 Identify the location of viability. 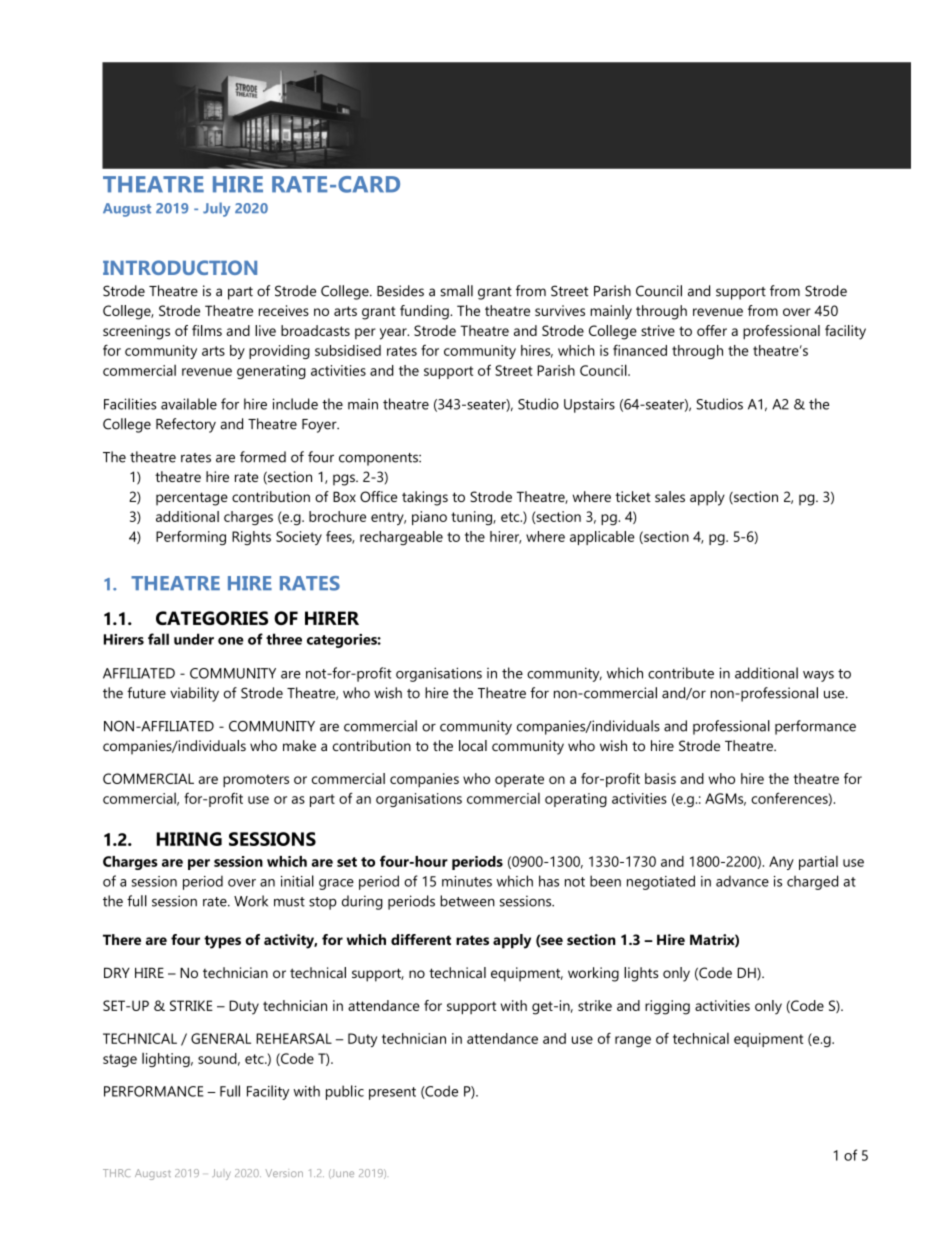
(194, 694).
